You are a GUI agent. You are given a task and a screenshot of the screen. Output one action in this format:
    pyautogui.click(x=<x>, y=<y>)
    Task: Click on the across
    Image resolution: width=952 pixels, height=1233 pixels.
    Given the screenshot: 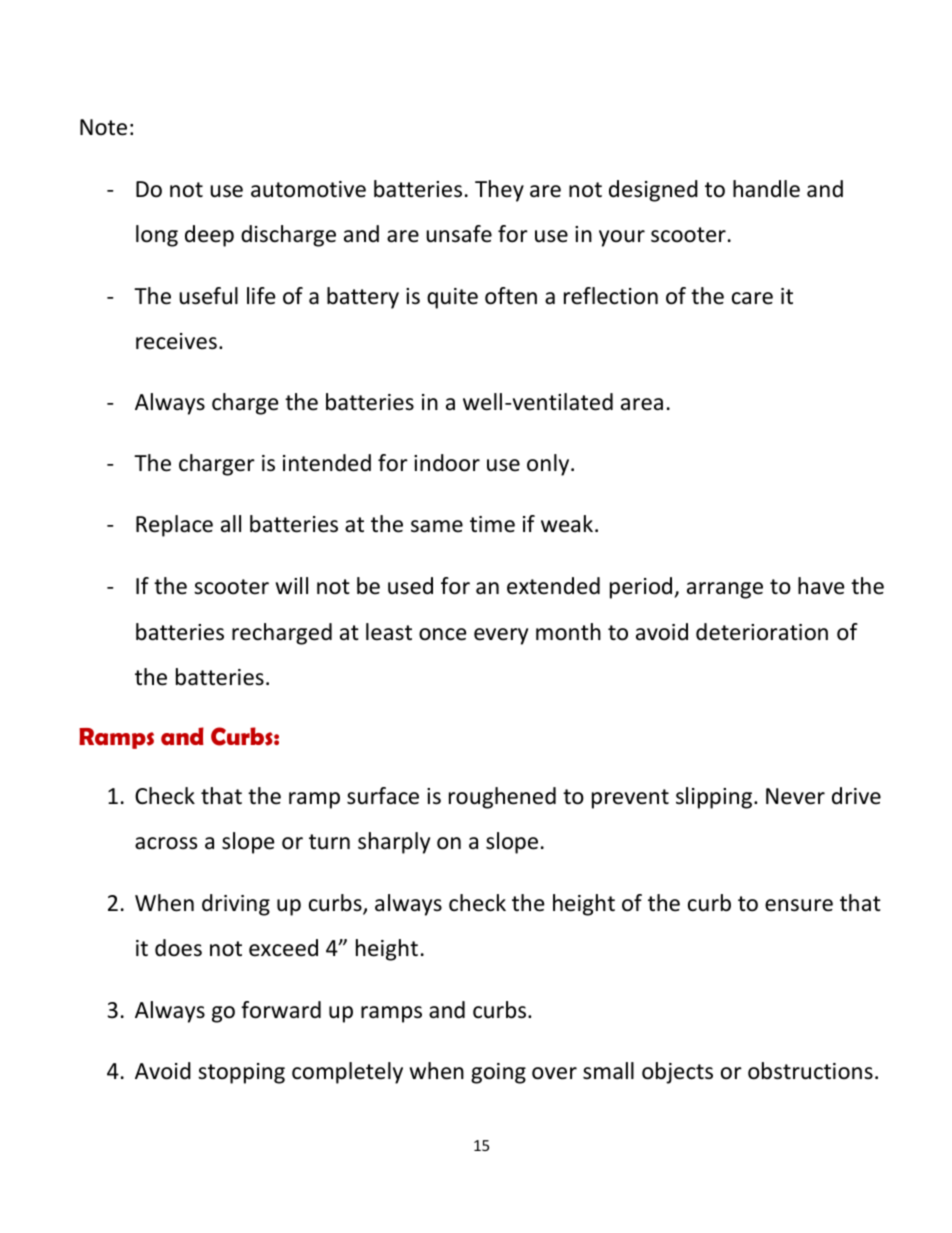 What is the action you would take?
    pyautogui.click(x=166, y=843)
